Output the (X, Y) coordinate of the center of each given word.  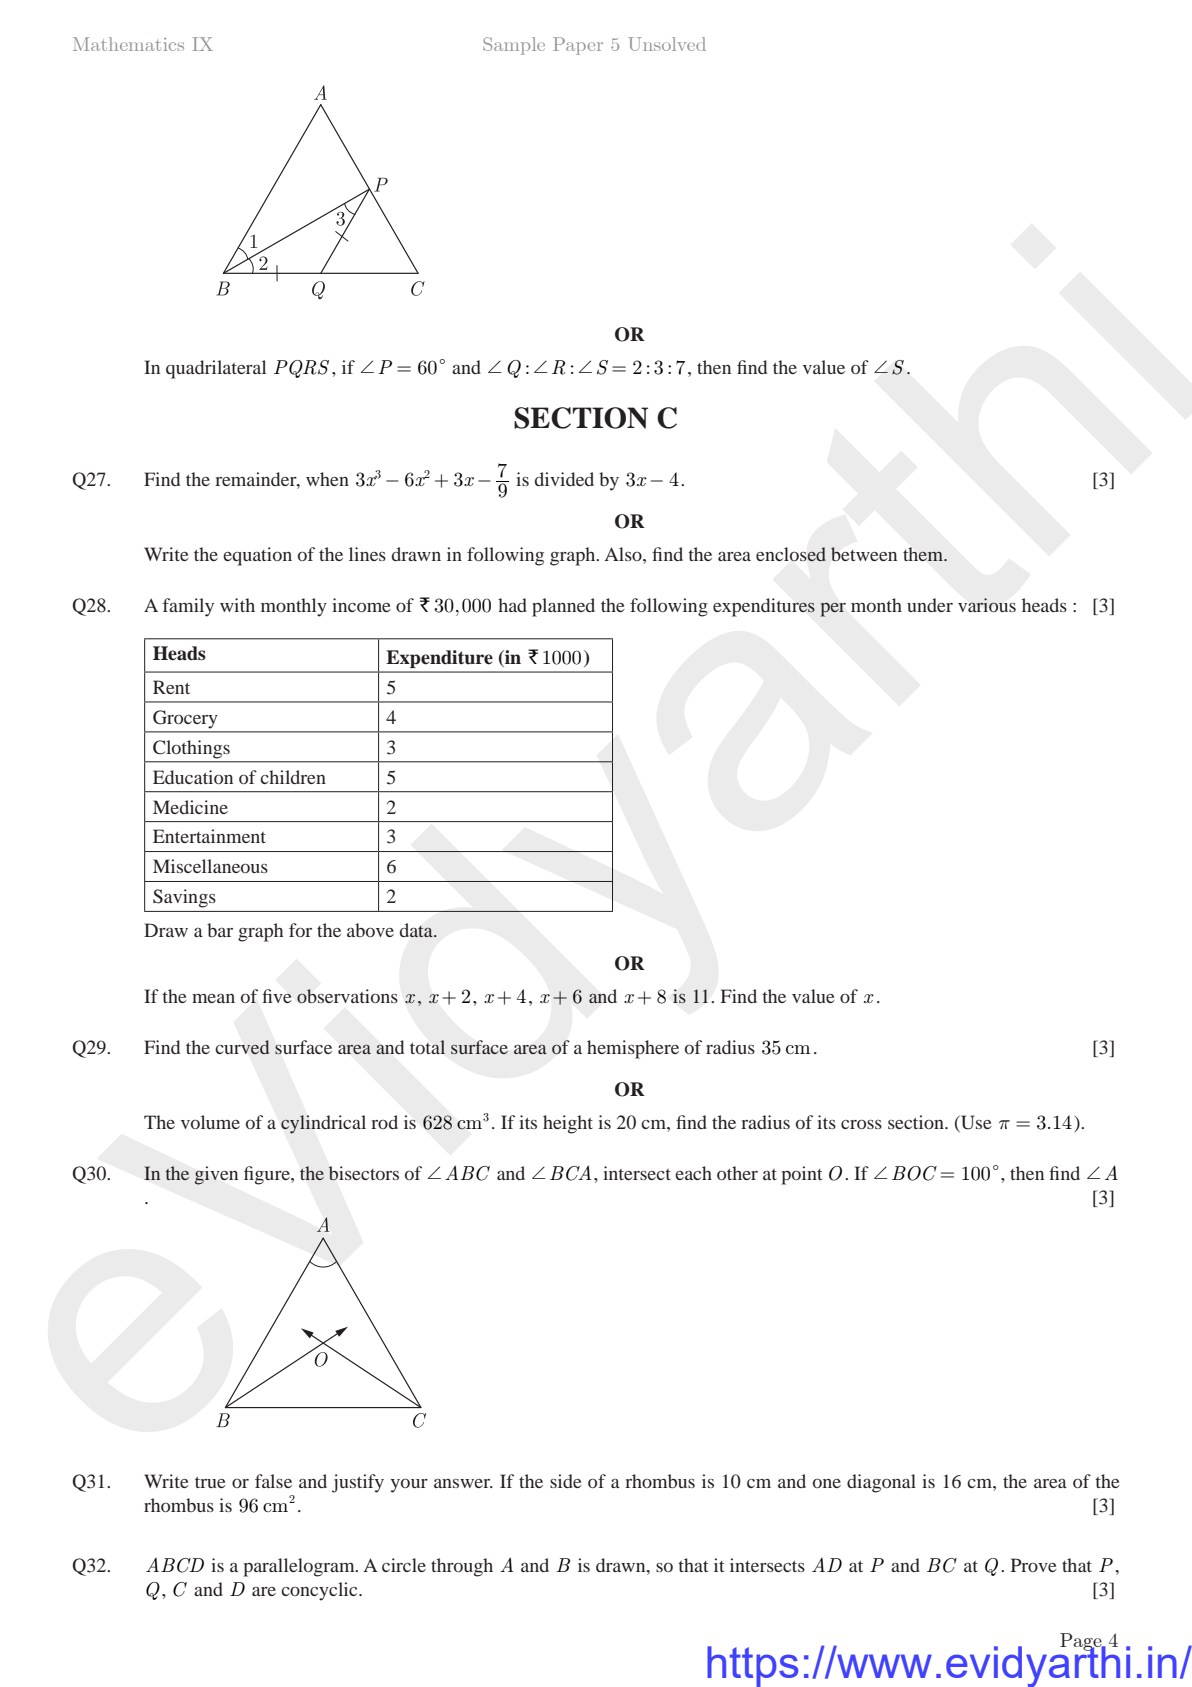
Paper (578, 46)
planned (563, 607)
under (930, 605)
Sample (514, 46)
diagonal (881, 1483)
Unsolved (667, 44)
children (293, 777)
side (566, 1481)
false (273, 1481)
